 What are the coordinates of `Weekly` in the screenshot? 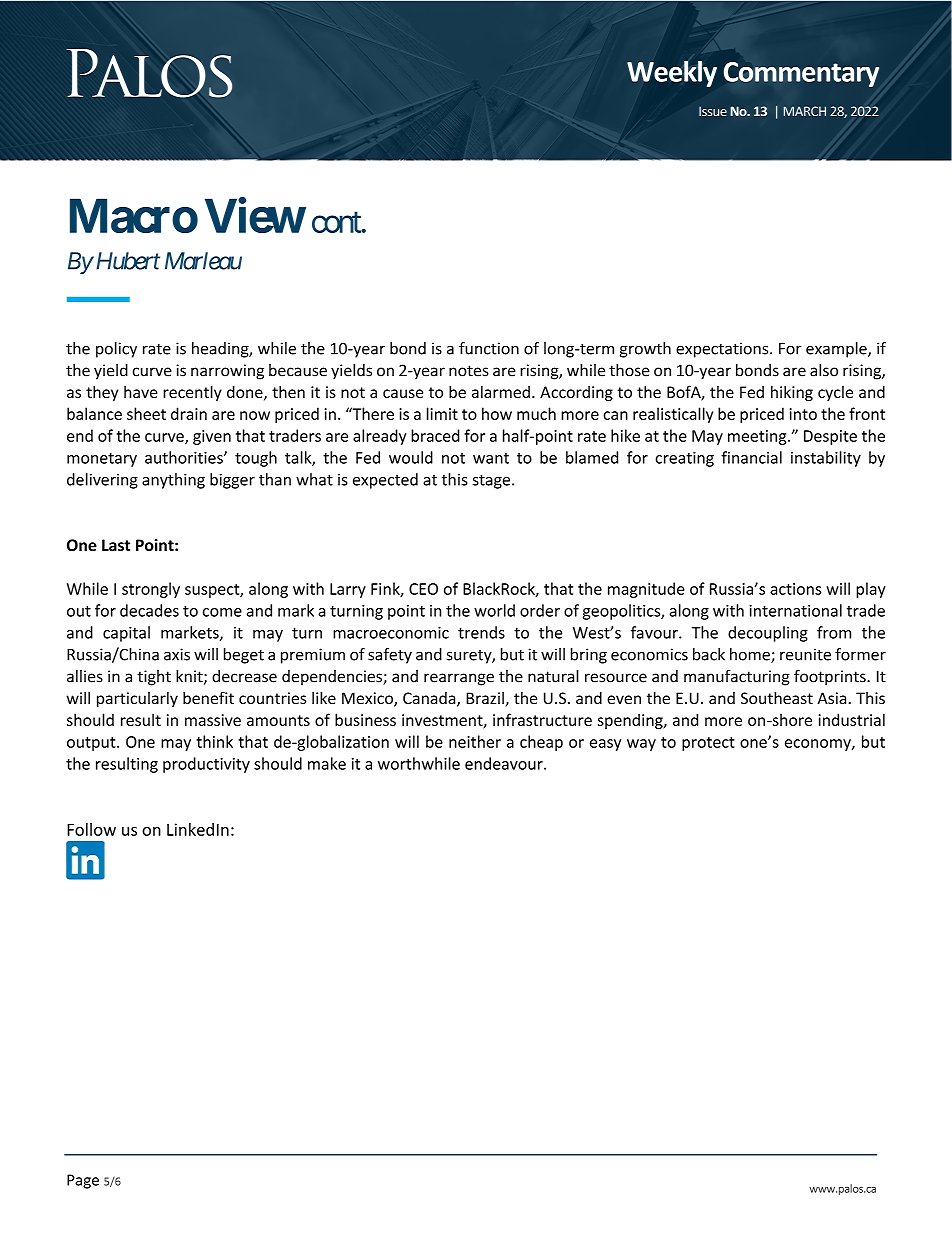 It's located at (672, 74).
